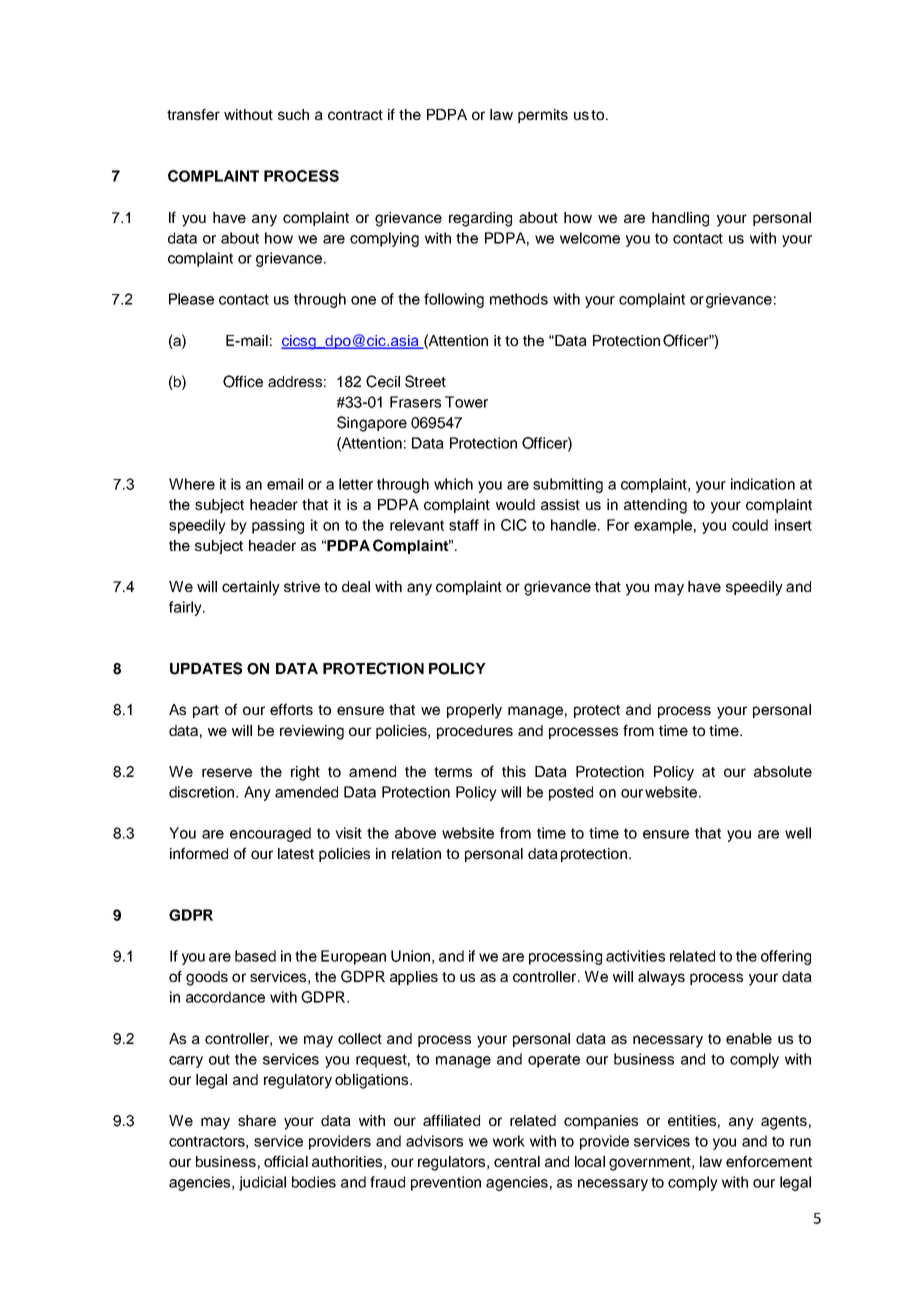 The height and width of the screenshot is (1307, 924). Describe the element at coordinates (763, 484) in the screenshot. I see `indication` at that location.
